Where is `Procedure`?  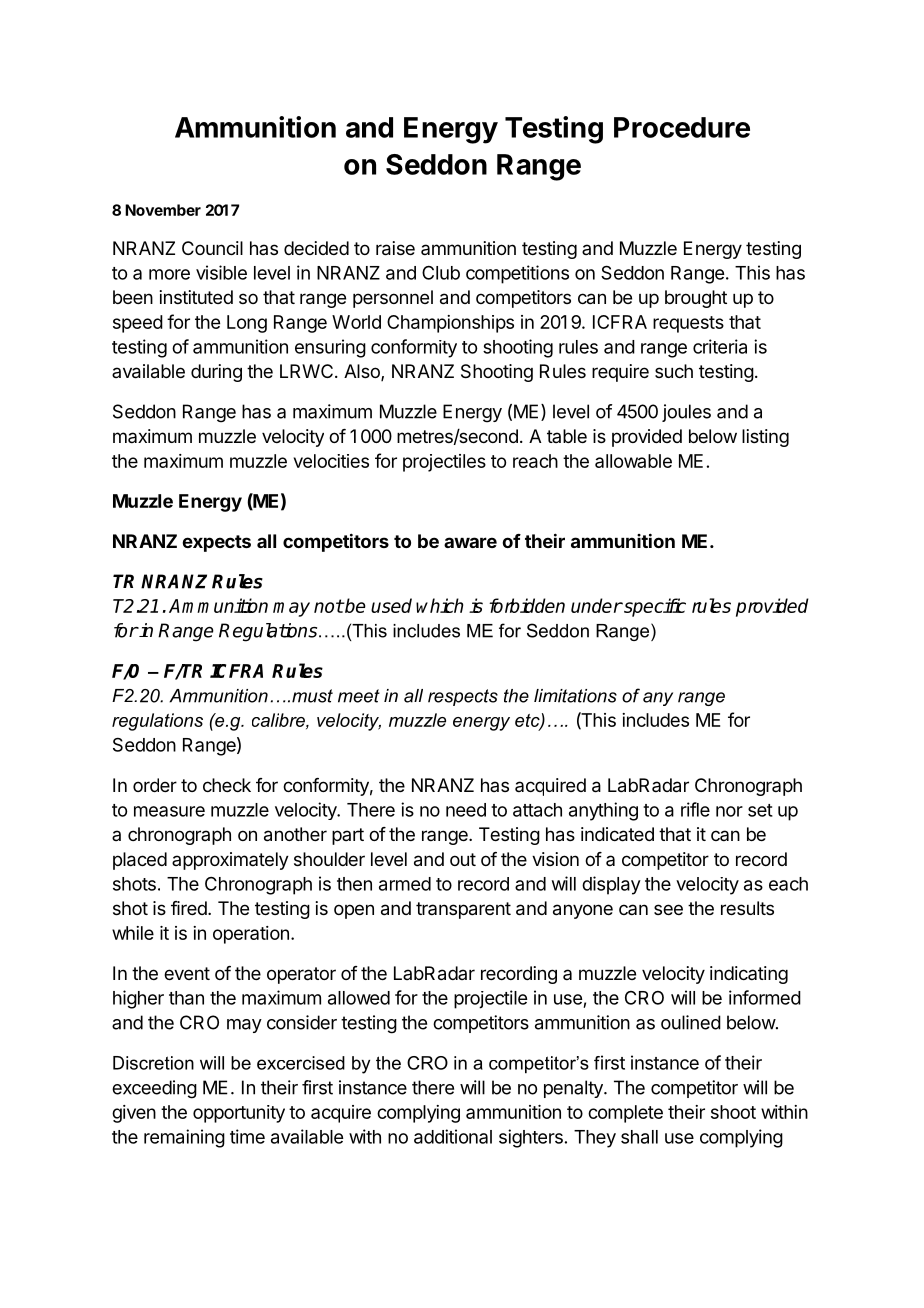
Procedure is located at coordinates (682, 127).
